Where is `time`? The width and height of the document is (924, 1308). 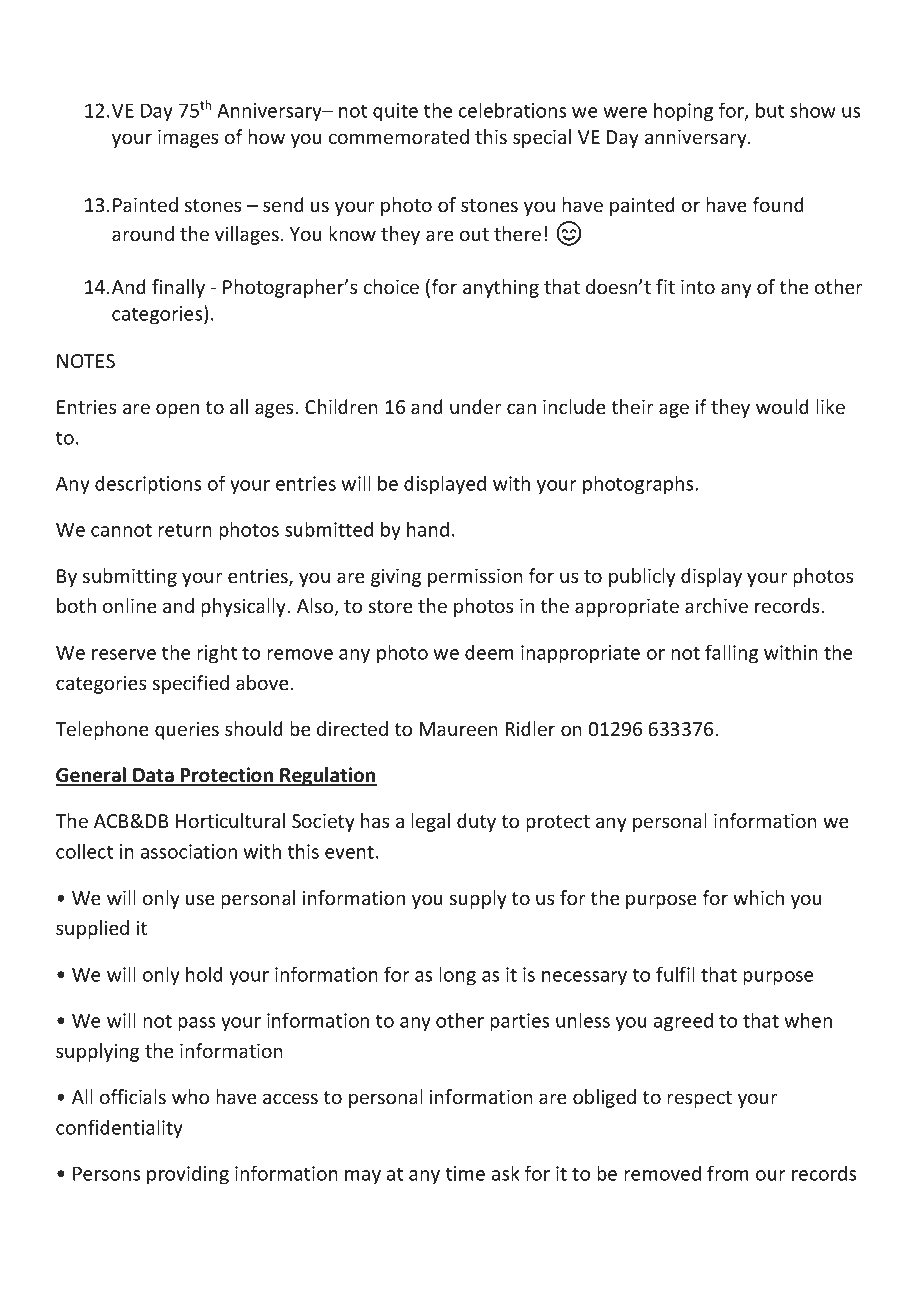 time is located at coordinates (465, 1173).
